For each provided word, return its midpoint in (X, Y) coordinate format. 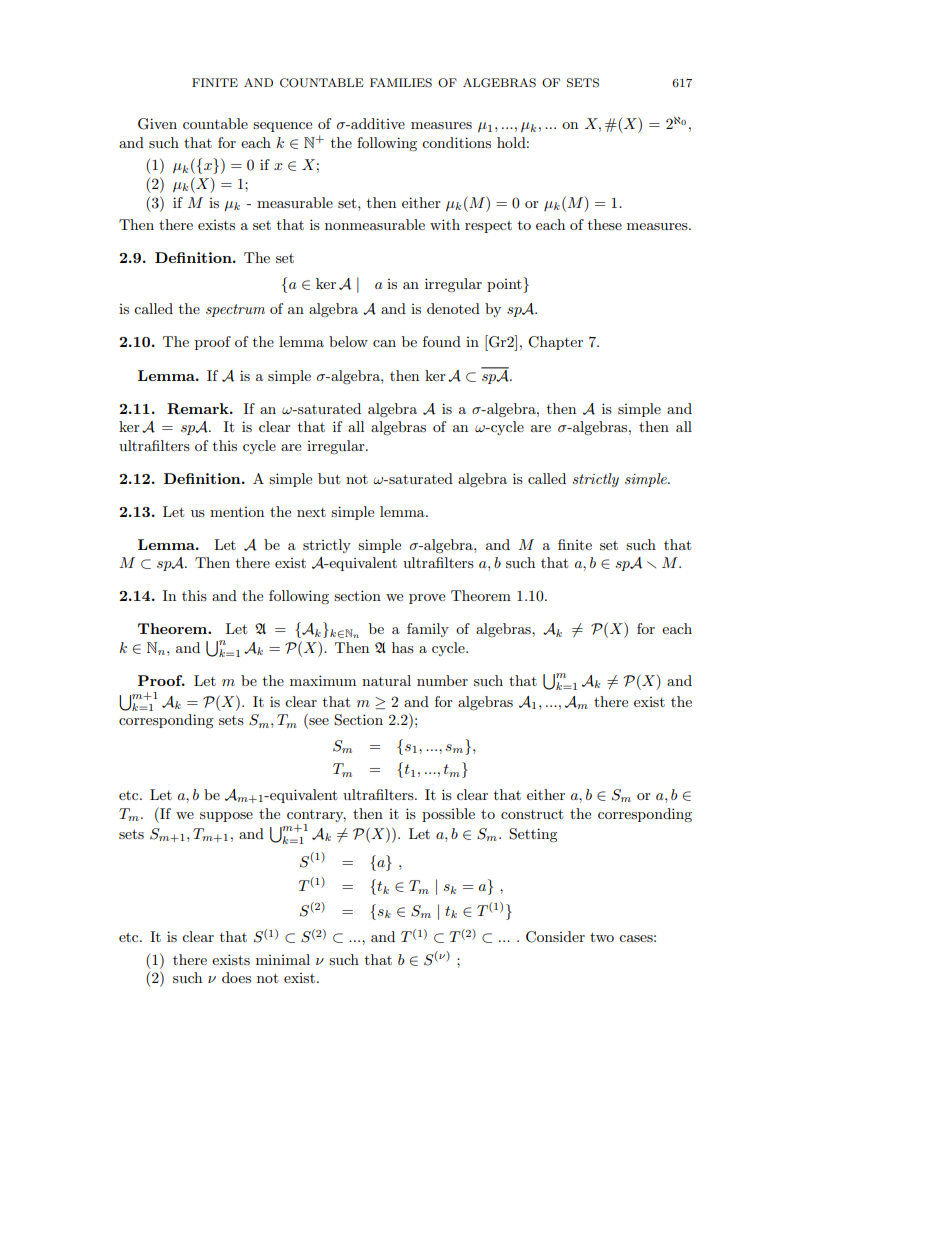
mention (237, 512)
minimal (283, 959)
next (311, 512)
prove (427, 599)
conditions (456, 142)
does (236, 977)
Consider (555, 937)
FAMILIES (401, 83)
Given (157, 124)
